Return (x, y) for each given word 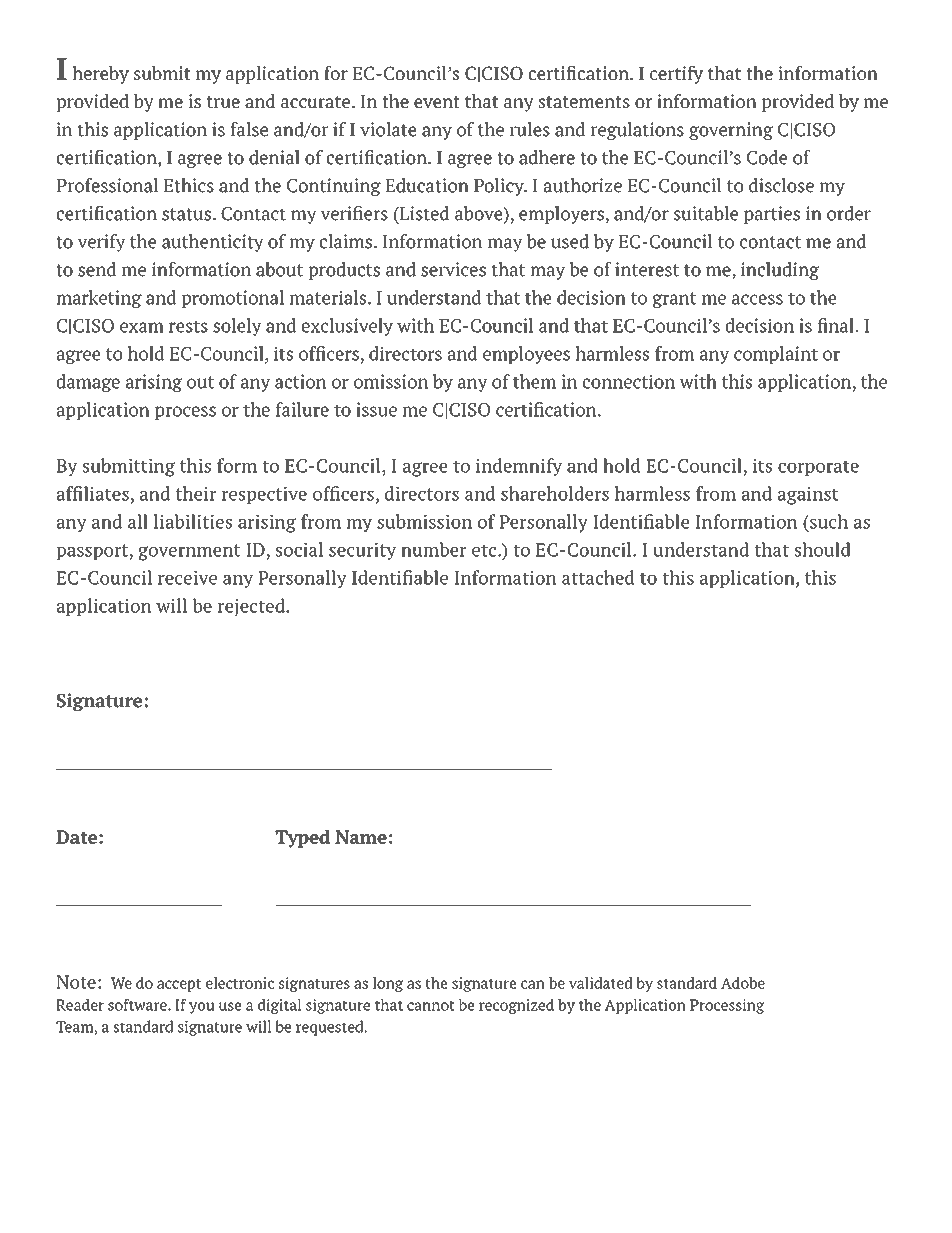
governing (731, 131)
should (823, 549)
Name (361, 837)
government (189, 552)
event (437, 102)
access (757, 299)
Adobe (743, 983)
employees (526, 355)
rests (188, 326)
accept (179, 985)
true (223, 102)
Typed (302, 838)
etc (484, 550)
